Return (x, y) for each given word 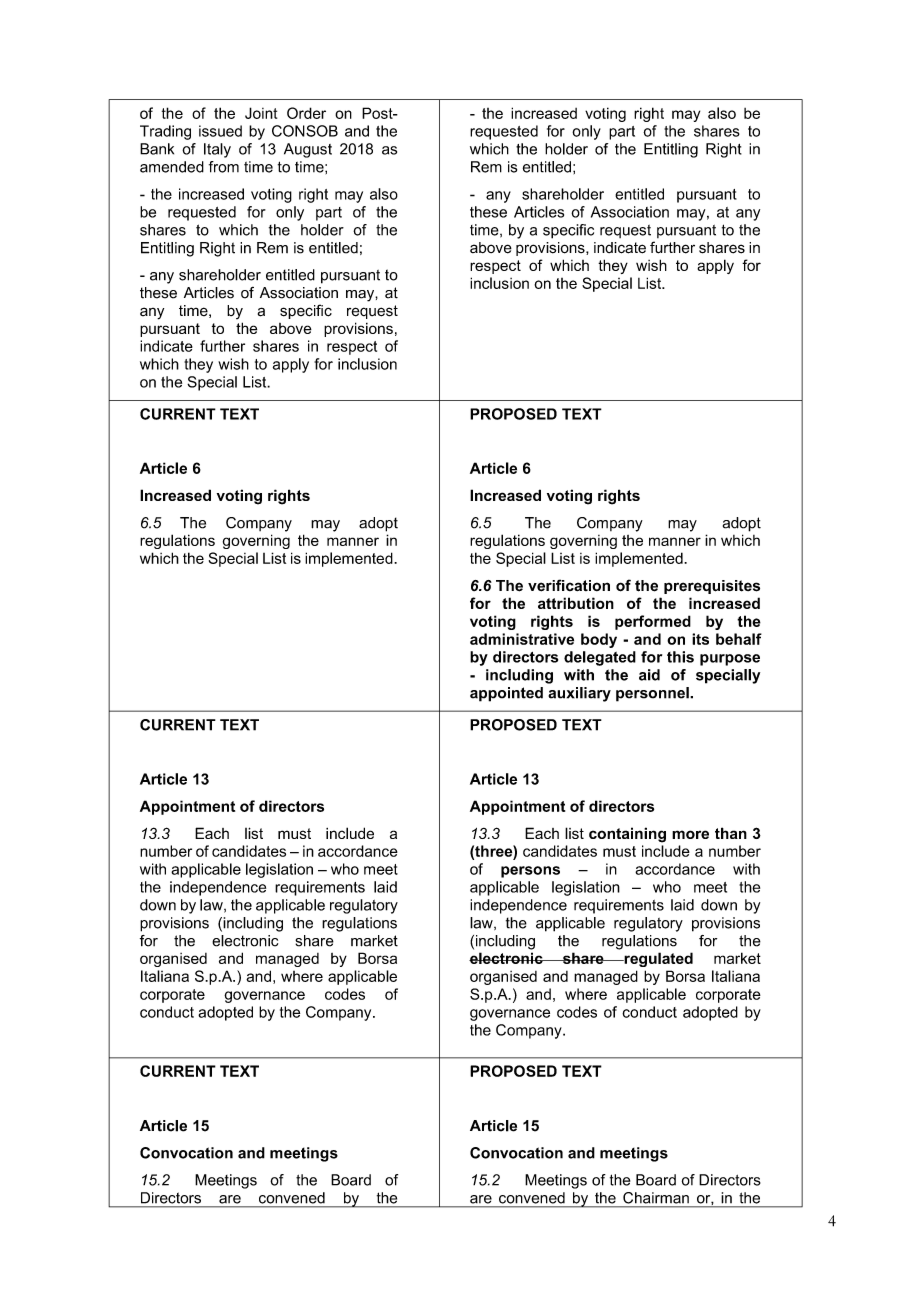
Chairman (656, 1198)
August (308, 150)
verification (569, 585)
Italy (217, 150)
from (224, 167)
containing (627, 835)
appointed (506, 694)
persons (530, 872)
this (680, 657)
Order (306, 113)
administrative (522, 639)
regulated (657, 959)
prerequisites (712, 587)
